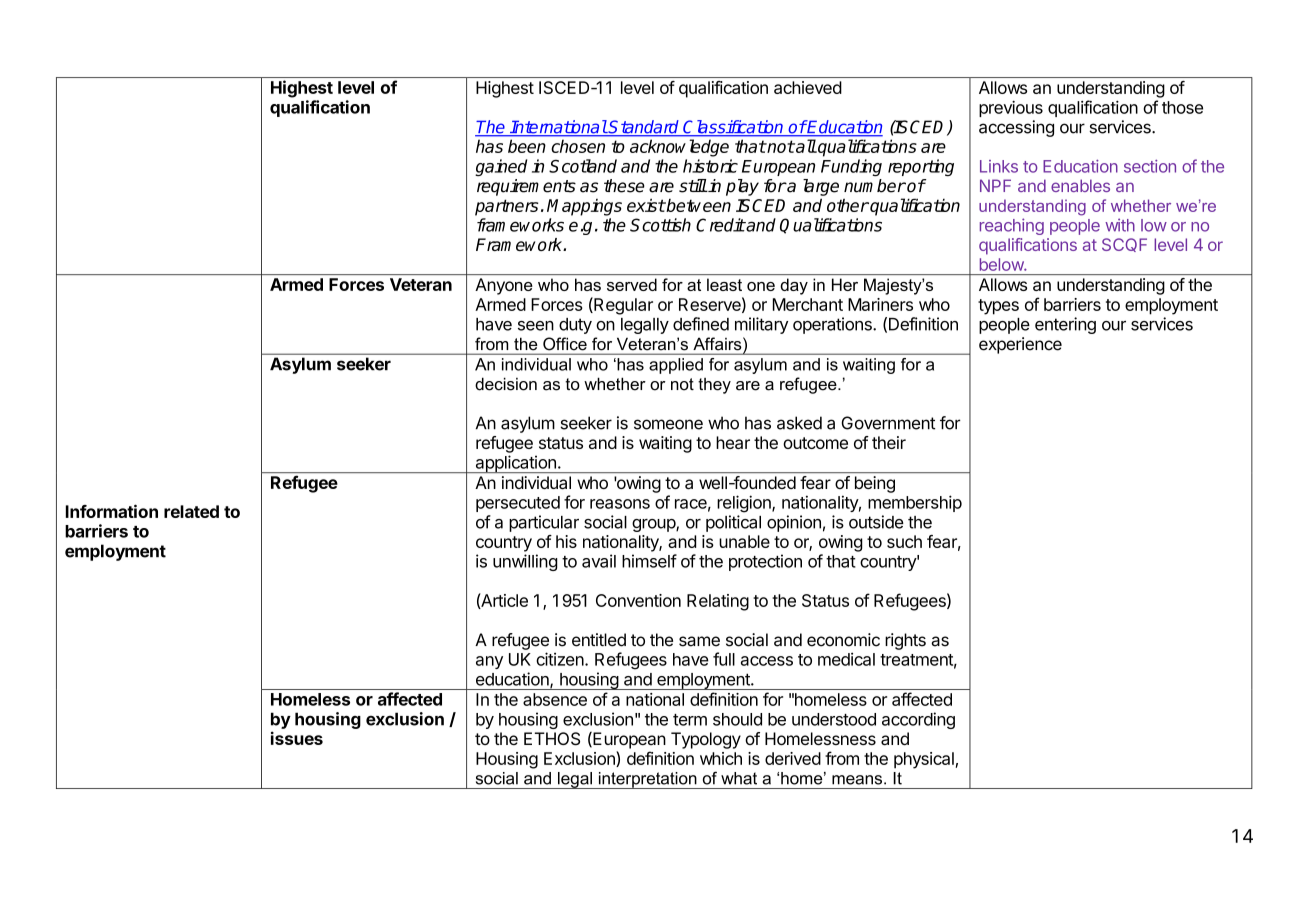  I want to click on previous, so click(1011, 109).
